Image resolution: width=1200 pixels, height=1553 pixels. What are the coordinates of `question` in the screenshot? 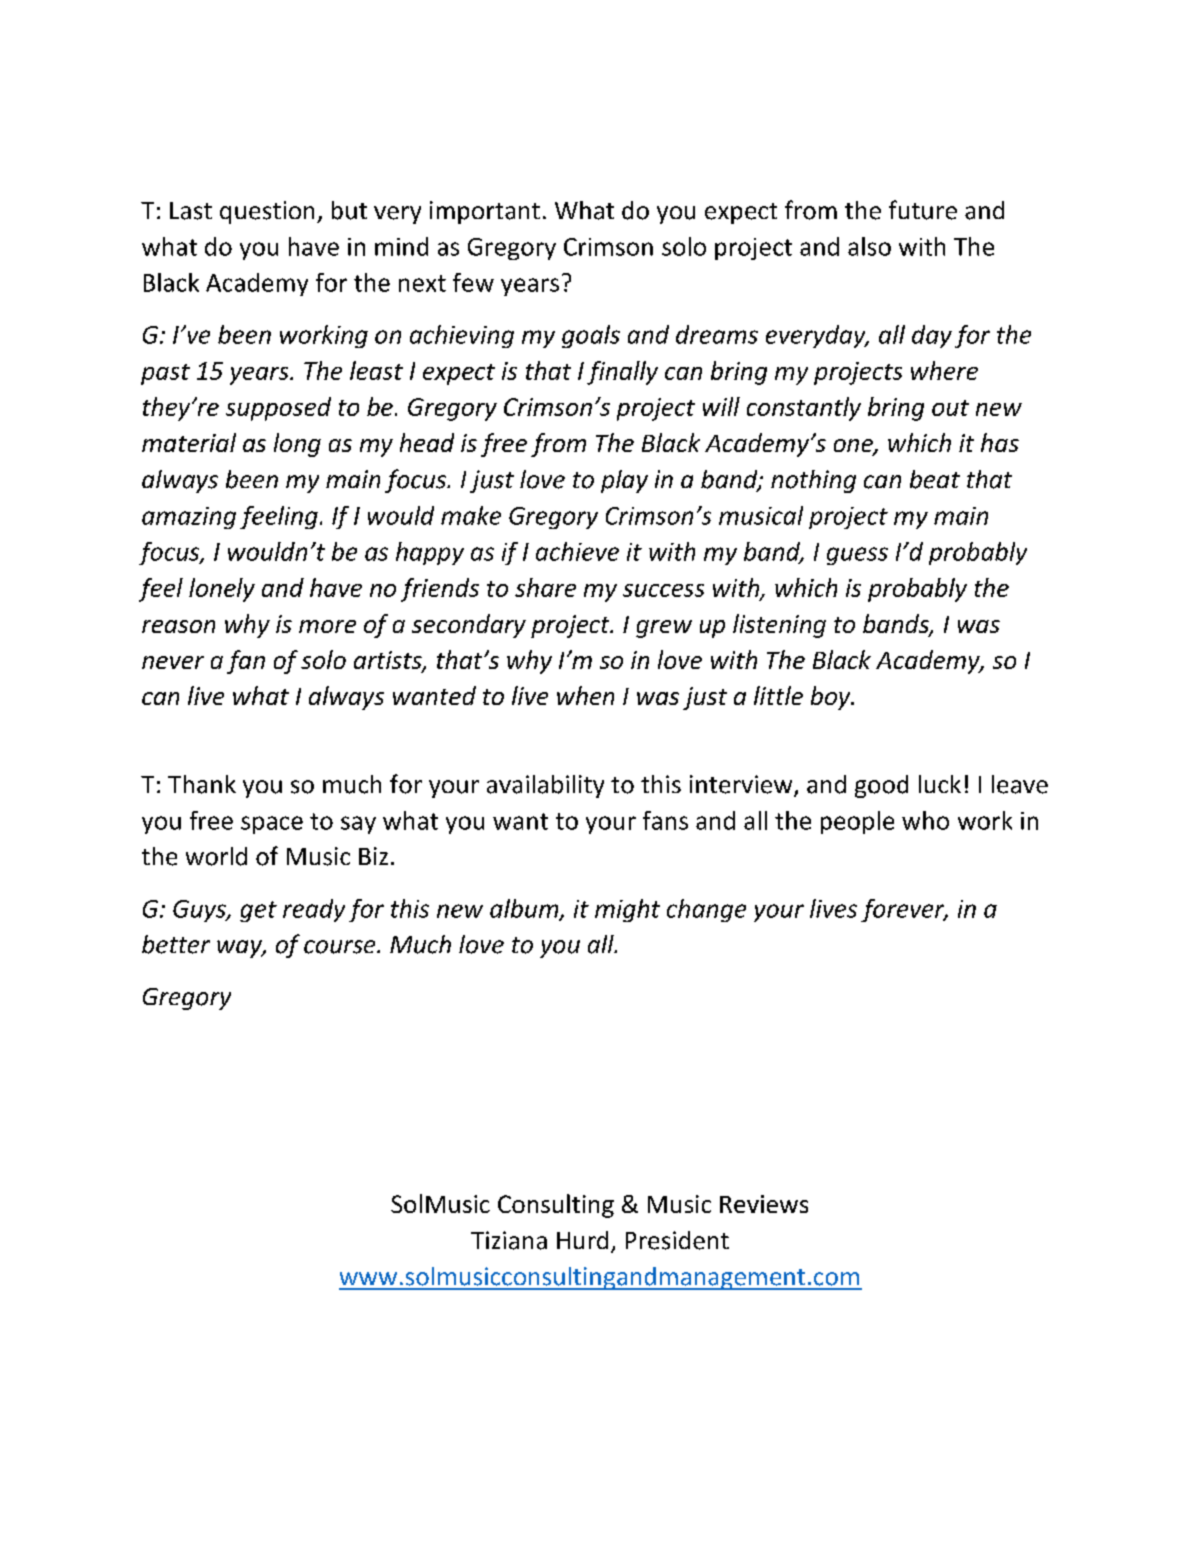 It's located at (267, 212).
